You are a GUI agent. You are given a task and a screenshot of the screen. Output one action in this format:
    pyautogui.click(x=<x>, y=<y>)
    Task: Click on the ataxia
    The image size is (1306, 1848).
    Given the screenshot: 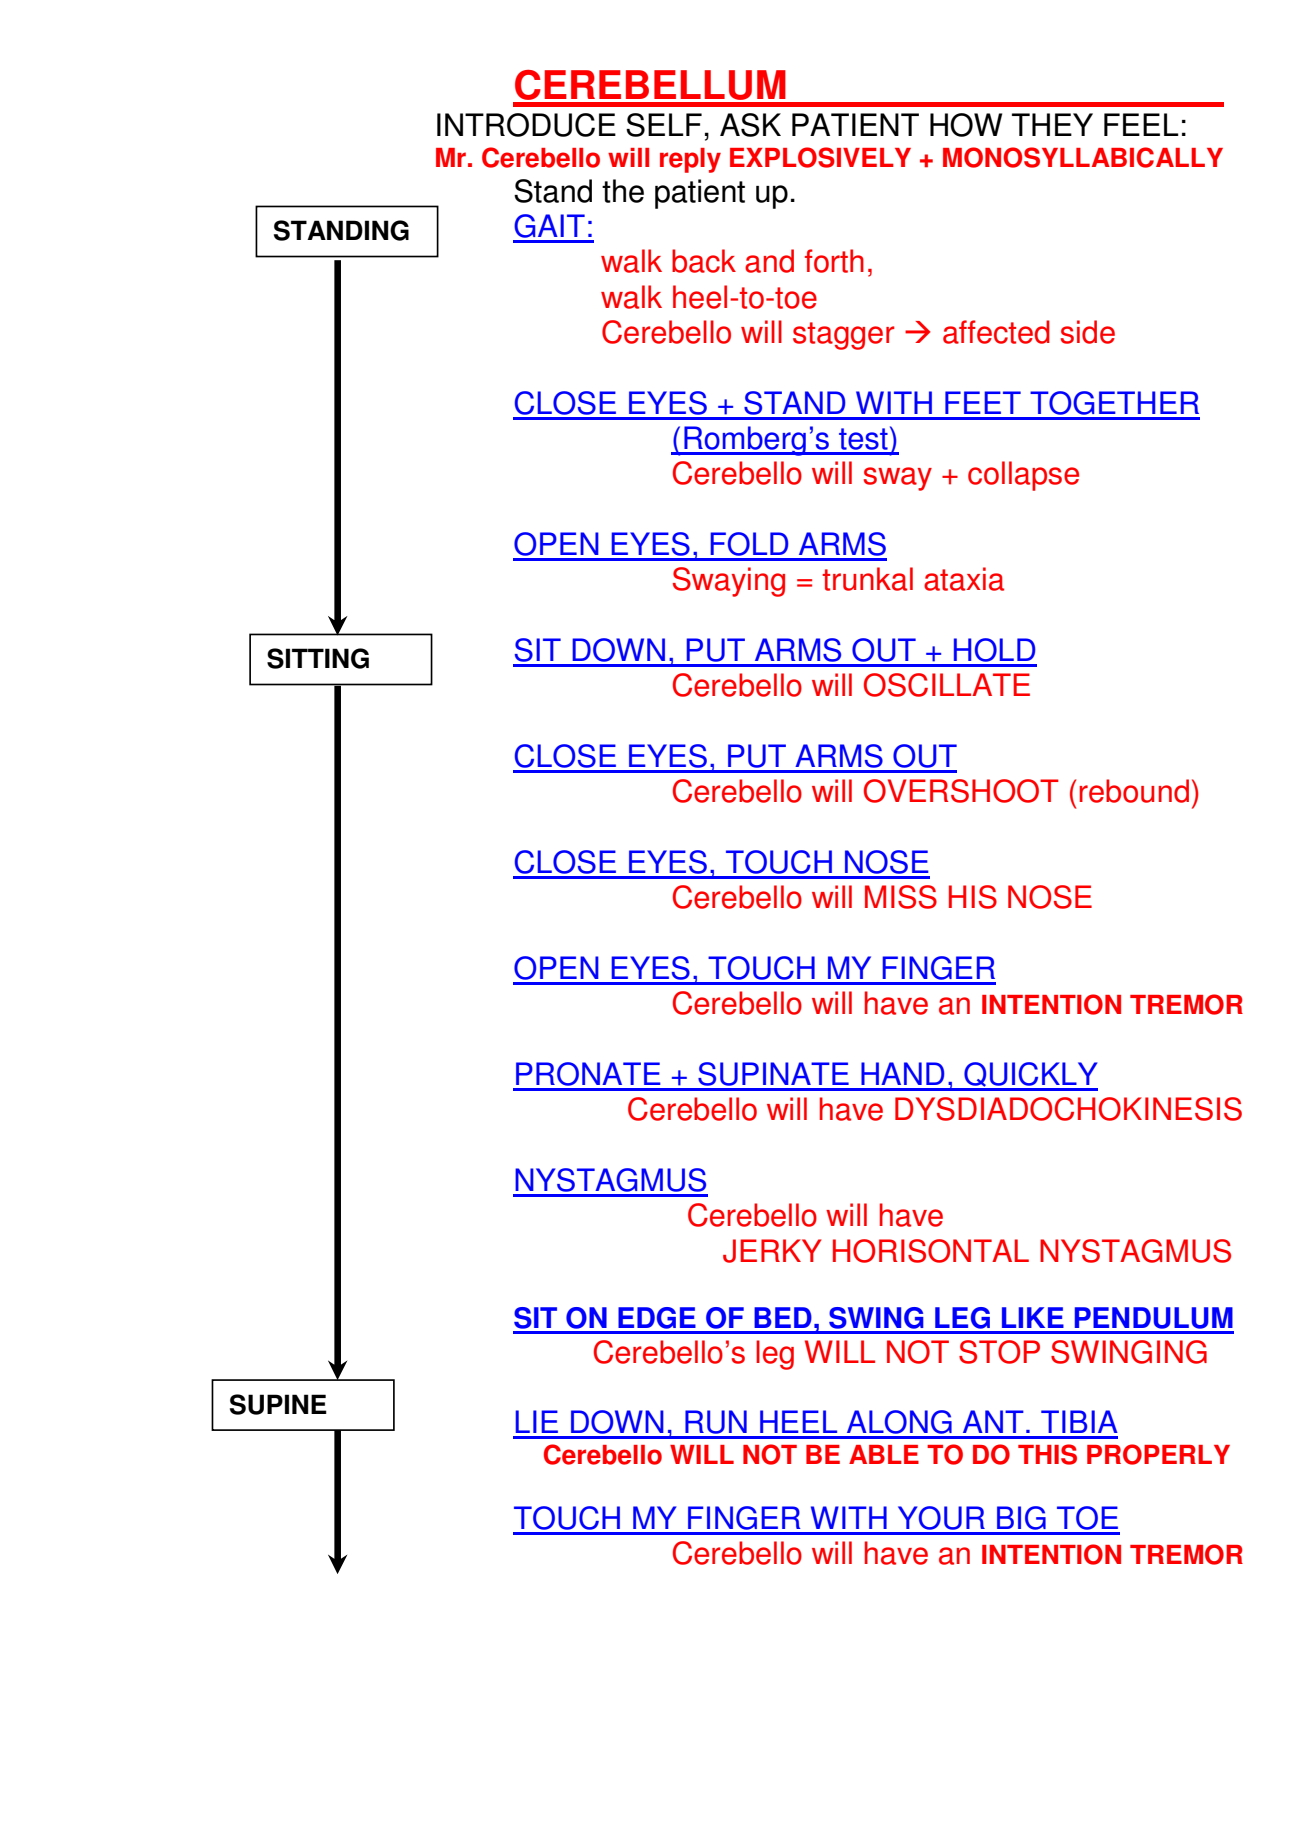 What is the action you would take?
    pyautogui.click(x=964, y=579)
